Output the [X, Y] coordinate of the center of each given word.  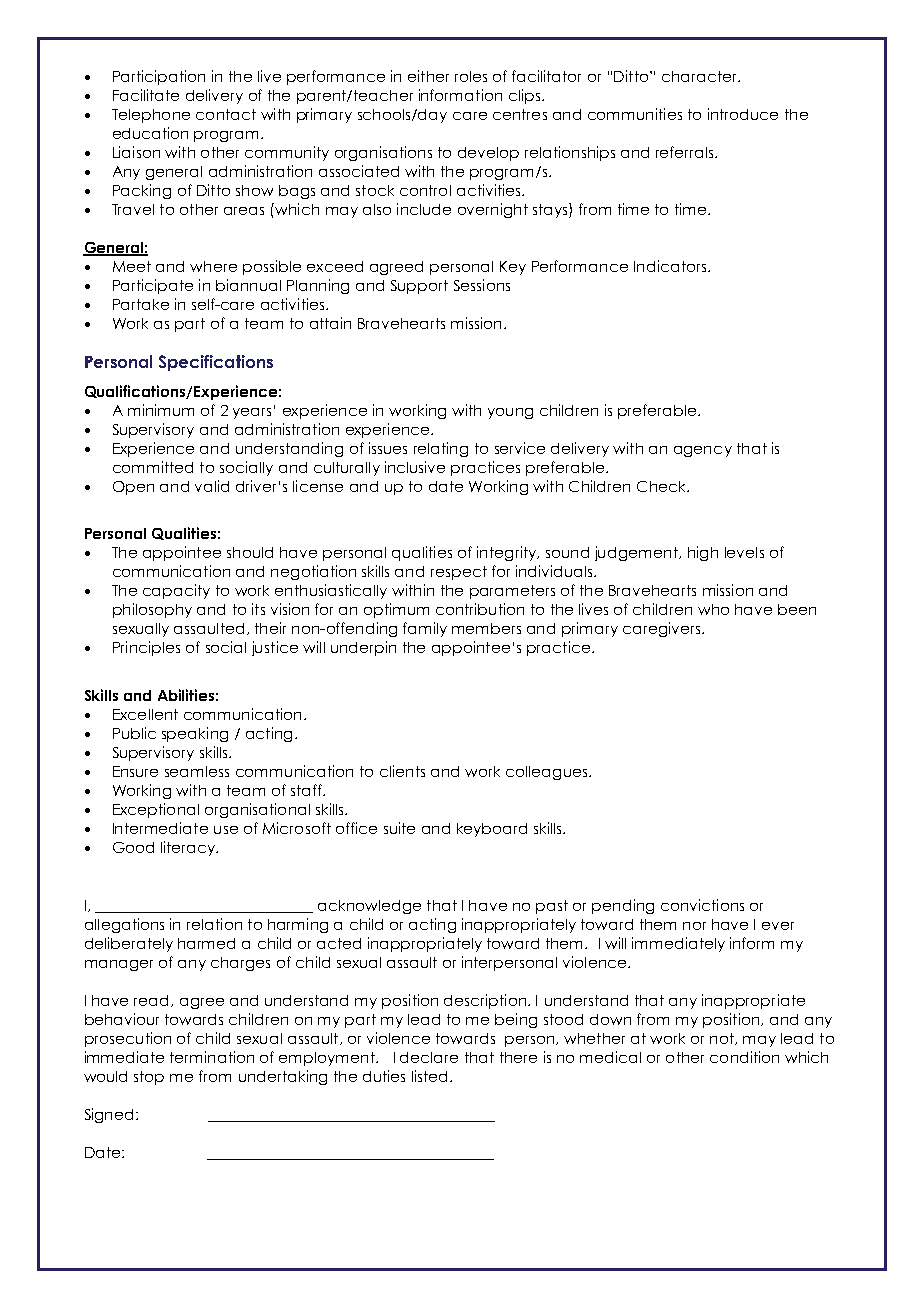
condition [744, 1057]
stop [149, 1078]
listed [429, 1076]
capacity [176, 591]
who [713, 609]
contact [226, 114]
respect [459, 573]
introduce [743, 114]
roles [471, 76]
